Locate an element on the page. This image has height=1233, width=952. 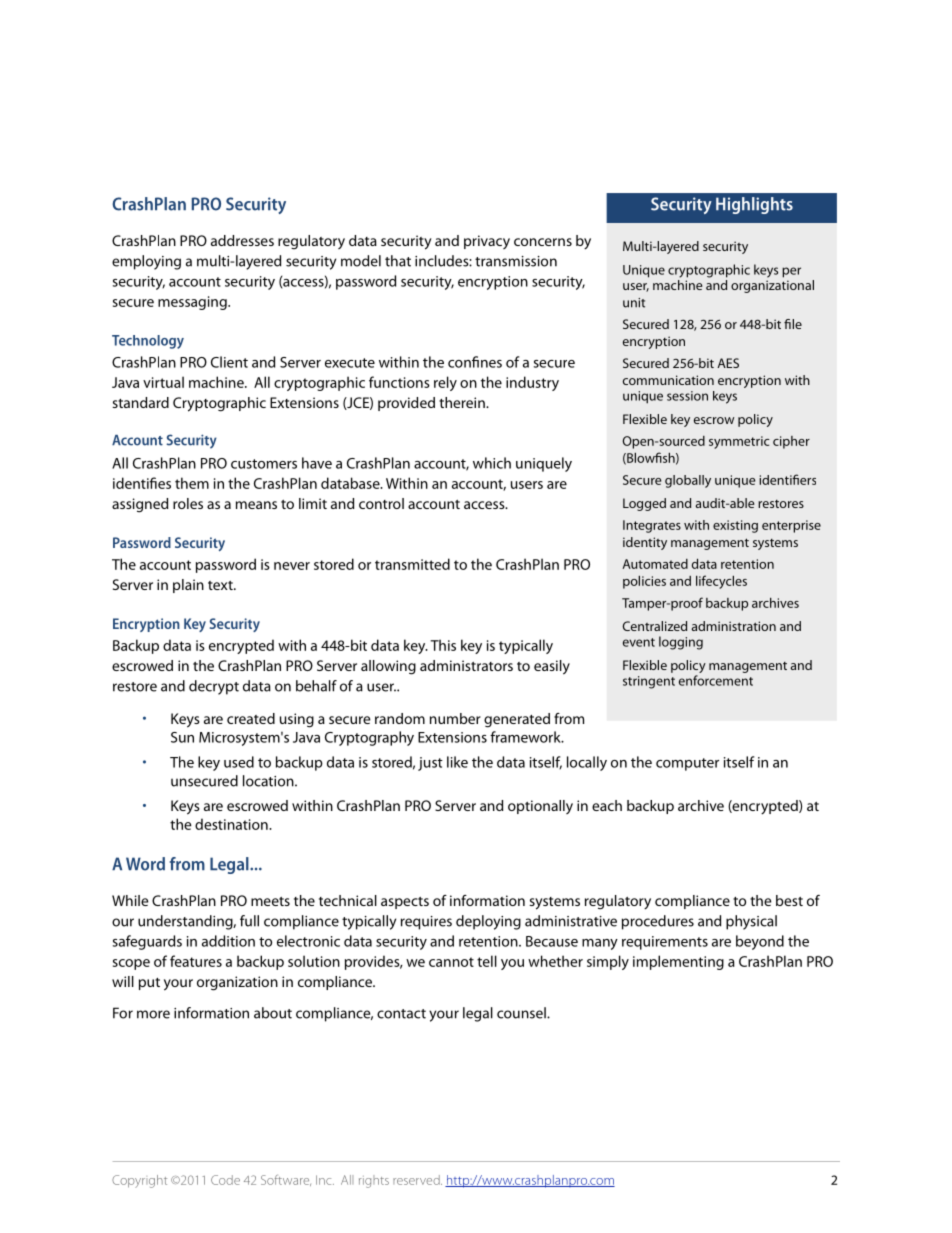
decrypt is located at coordinates (214, 687).
